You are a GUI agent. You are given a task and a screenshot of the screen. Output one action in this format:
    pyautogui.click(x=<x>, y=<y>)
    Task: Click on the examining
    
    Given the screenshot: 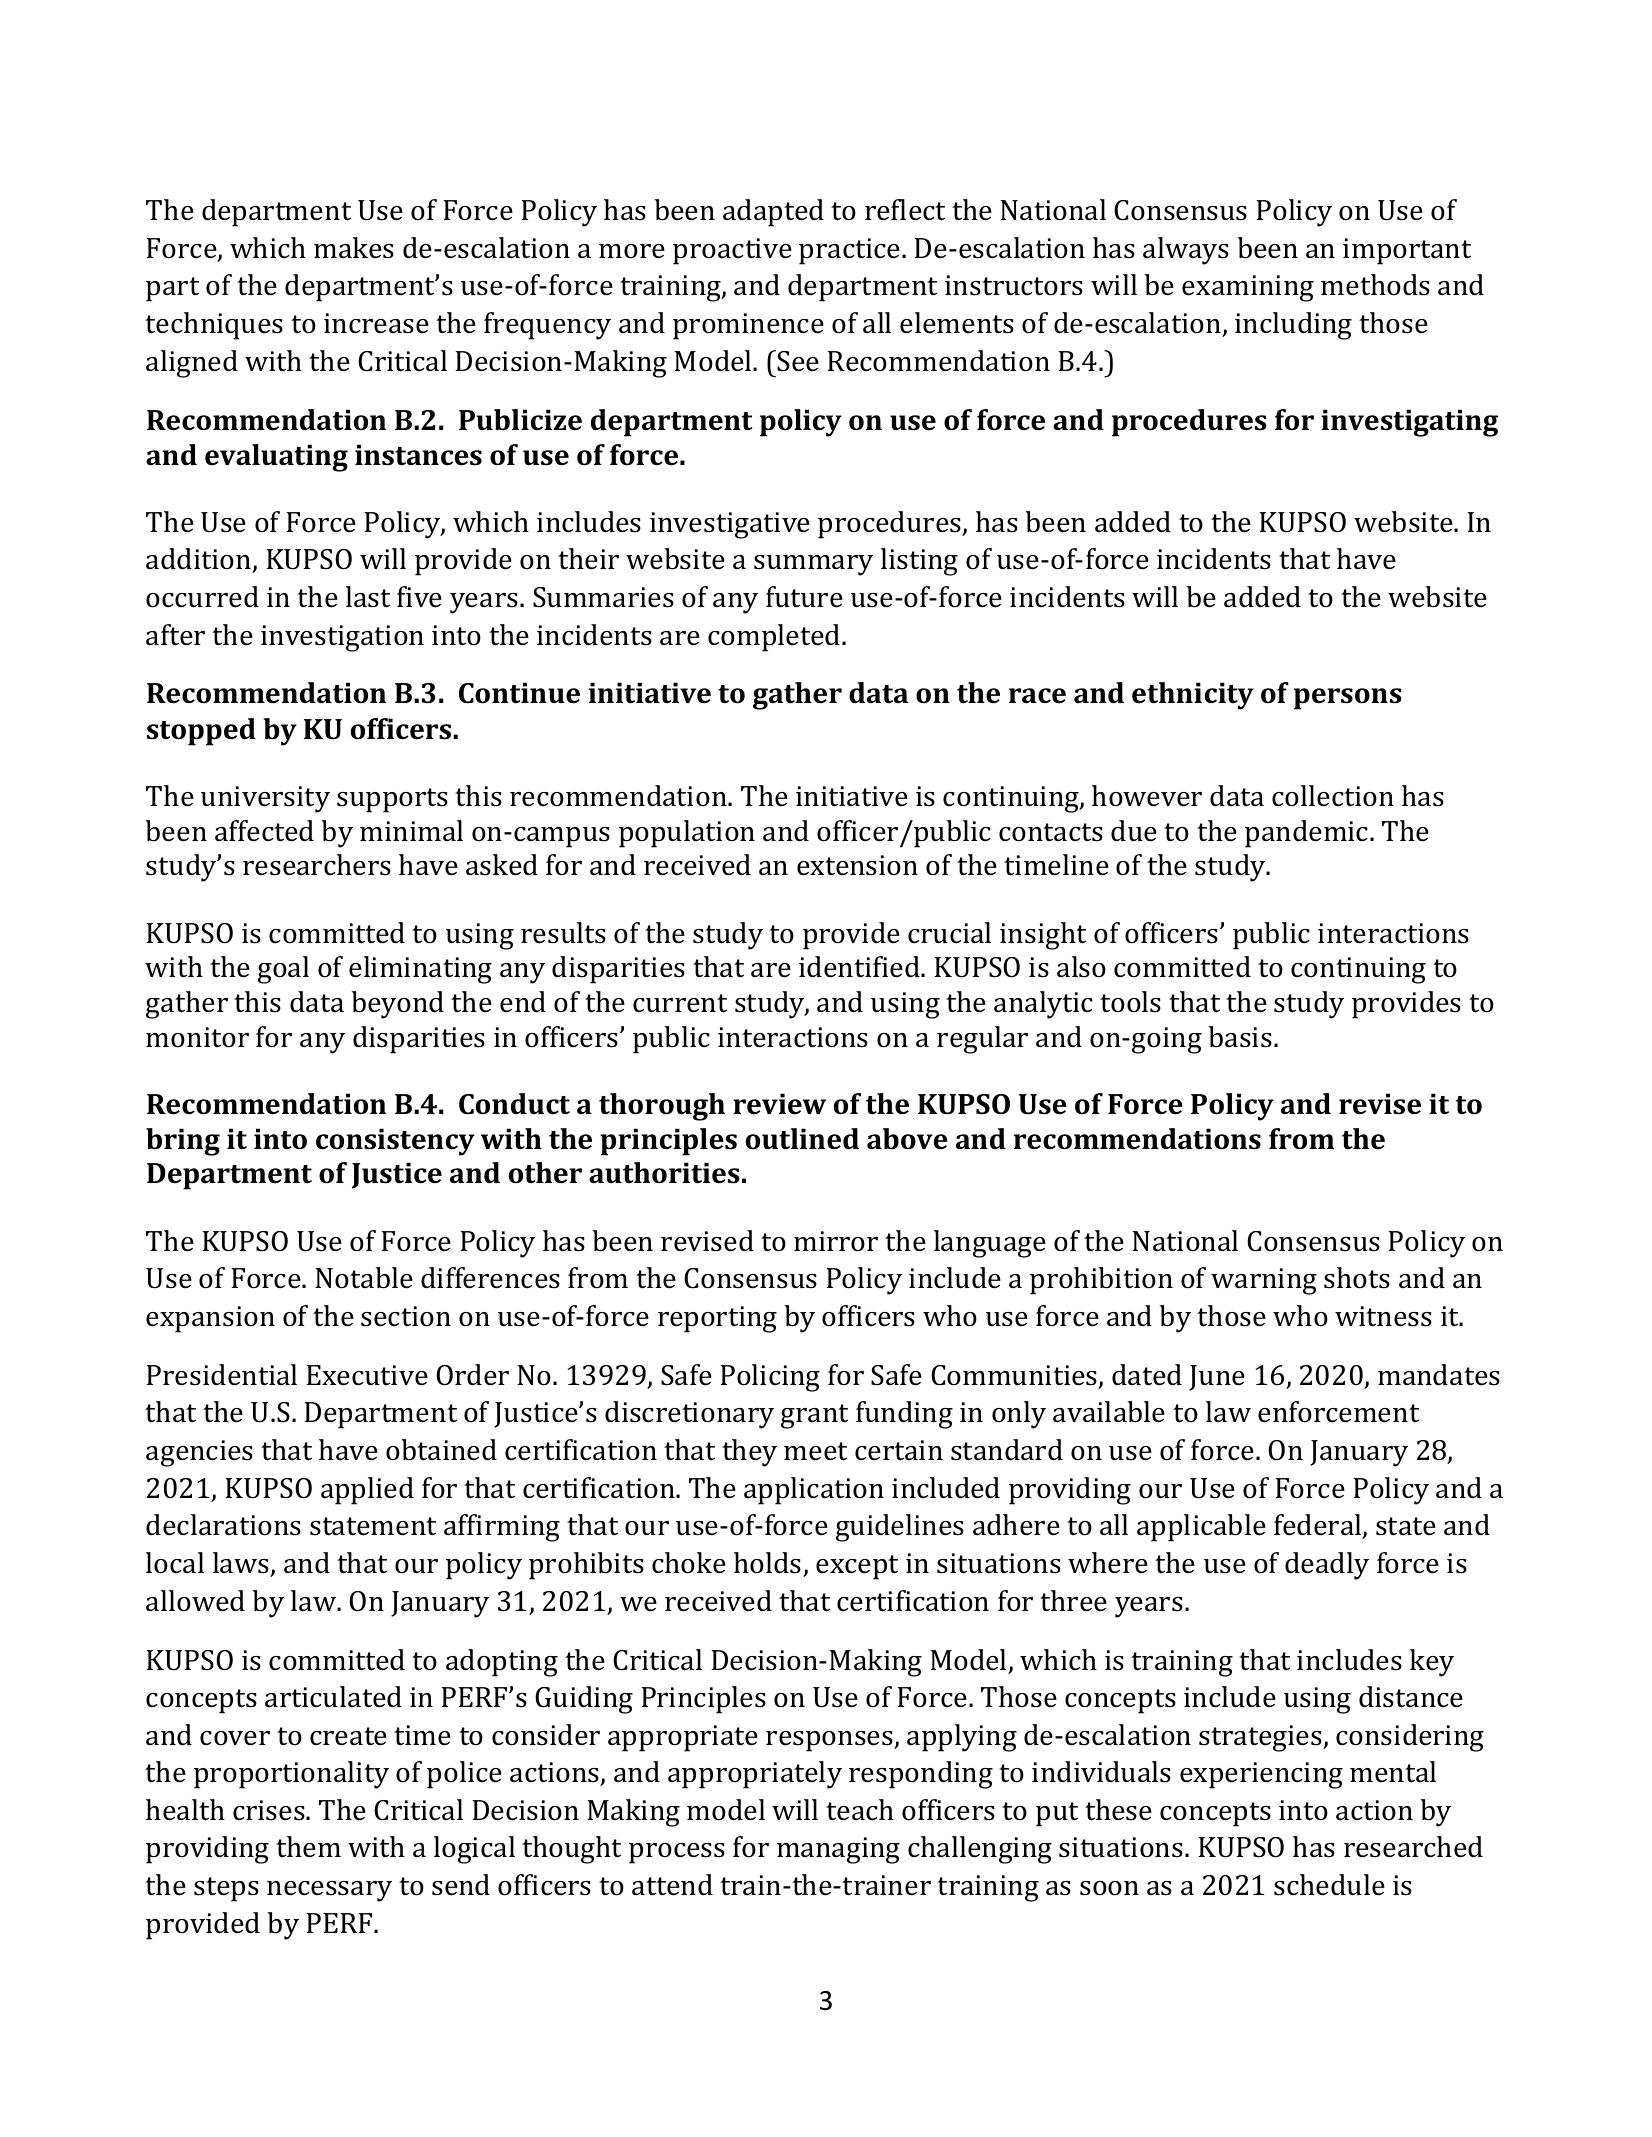 What is the action you would take?
    pyautogui.click(x=1248, y=288)
